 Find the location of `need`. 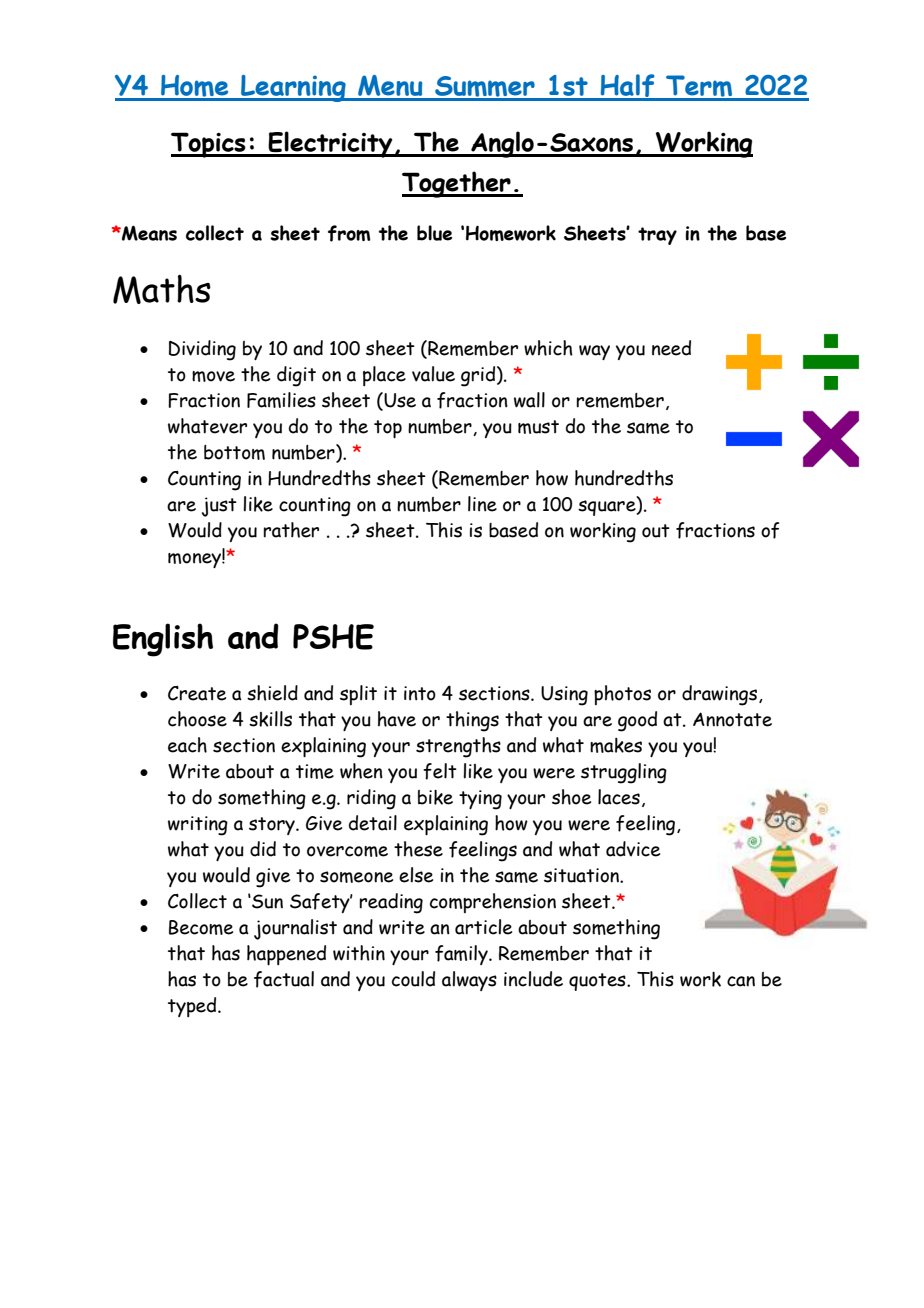

need is located at coordinates (671, 348).
